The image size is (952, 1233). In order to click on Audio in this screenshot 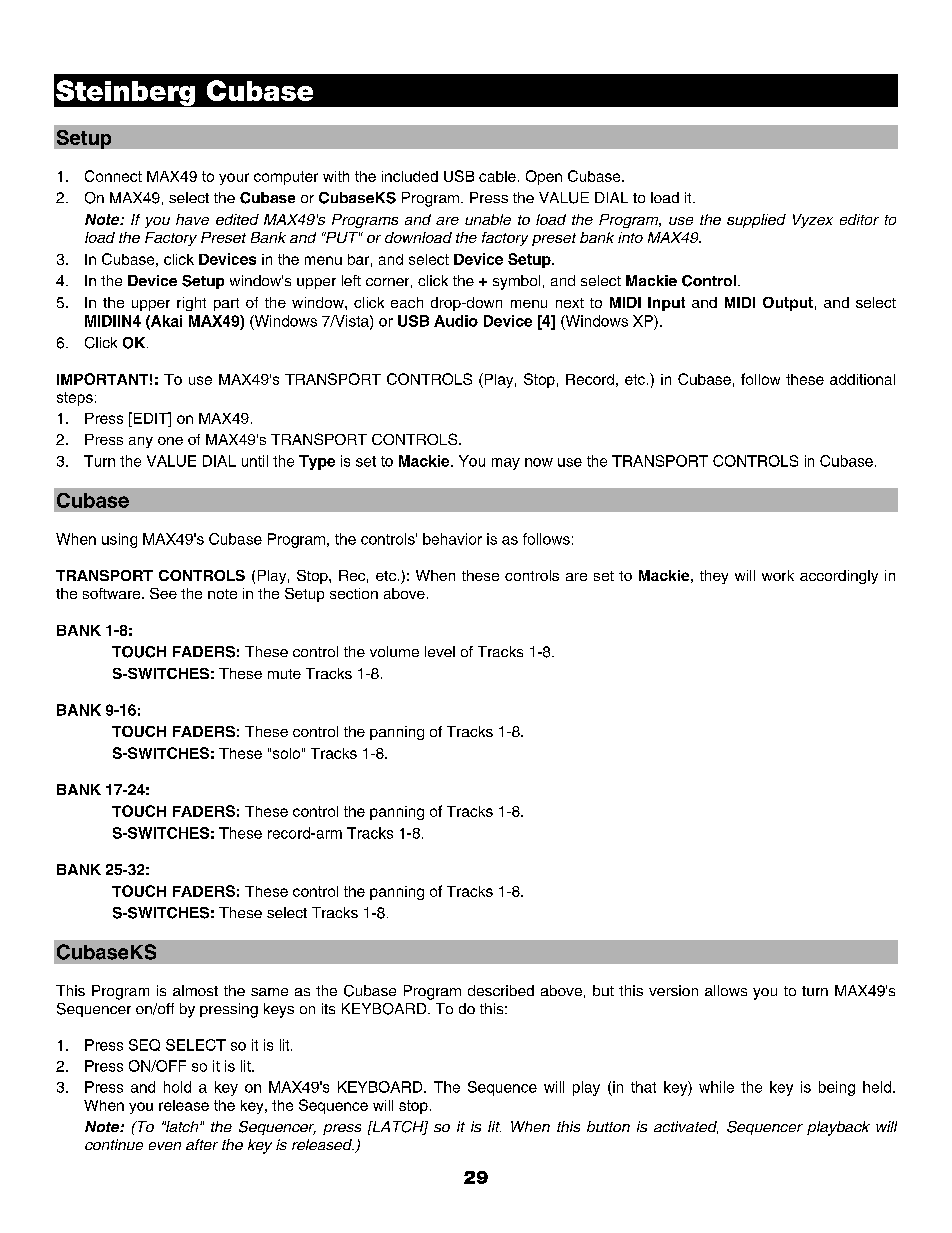, I will do `click(456, 321)`.
